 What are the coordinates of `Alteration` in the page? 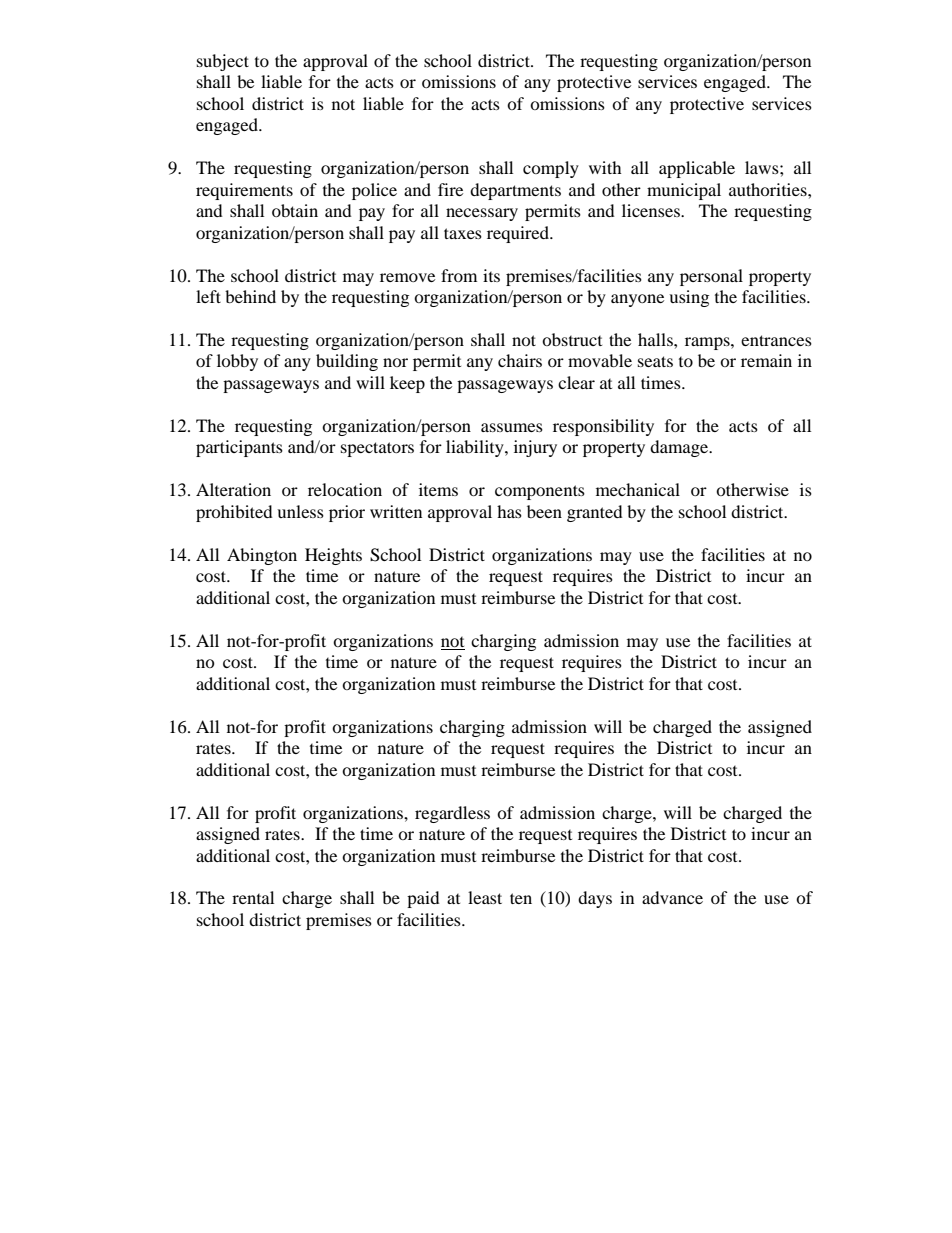 It's located at (233, 489).
